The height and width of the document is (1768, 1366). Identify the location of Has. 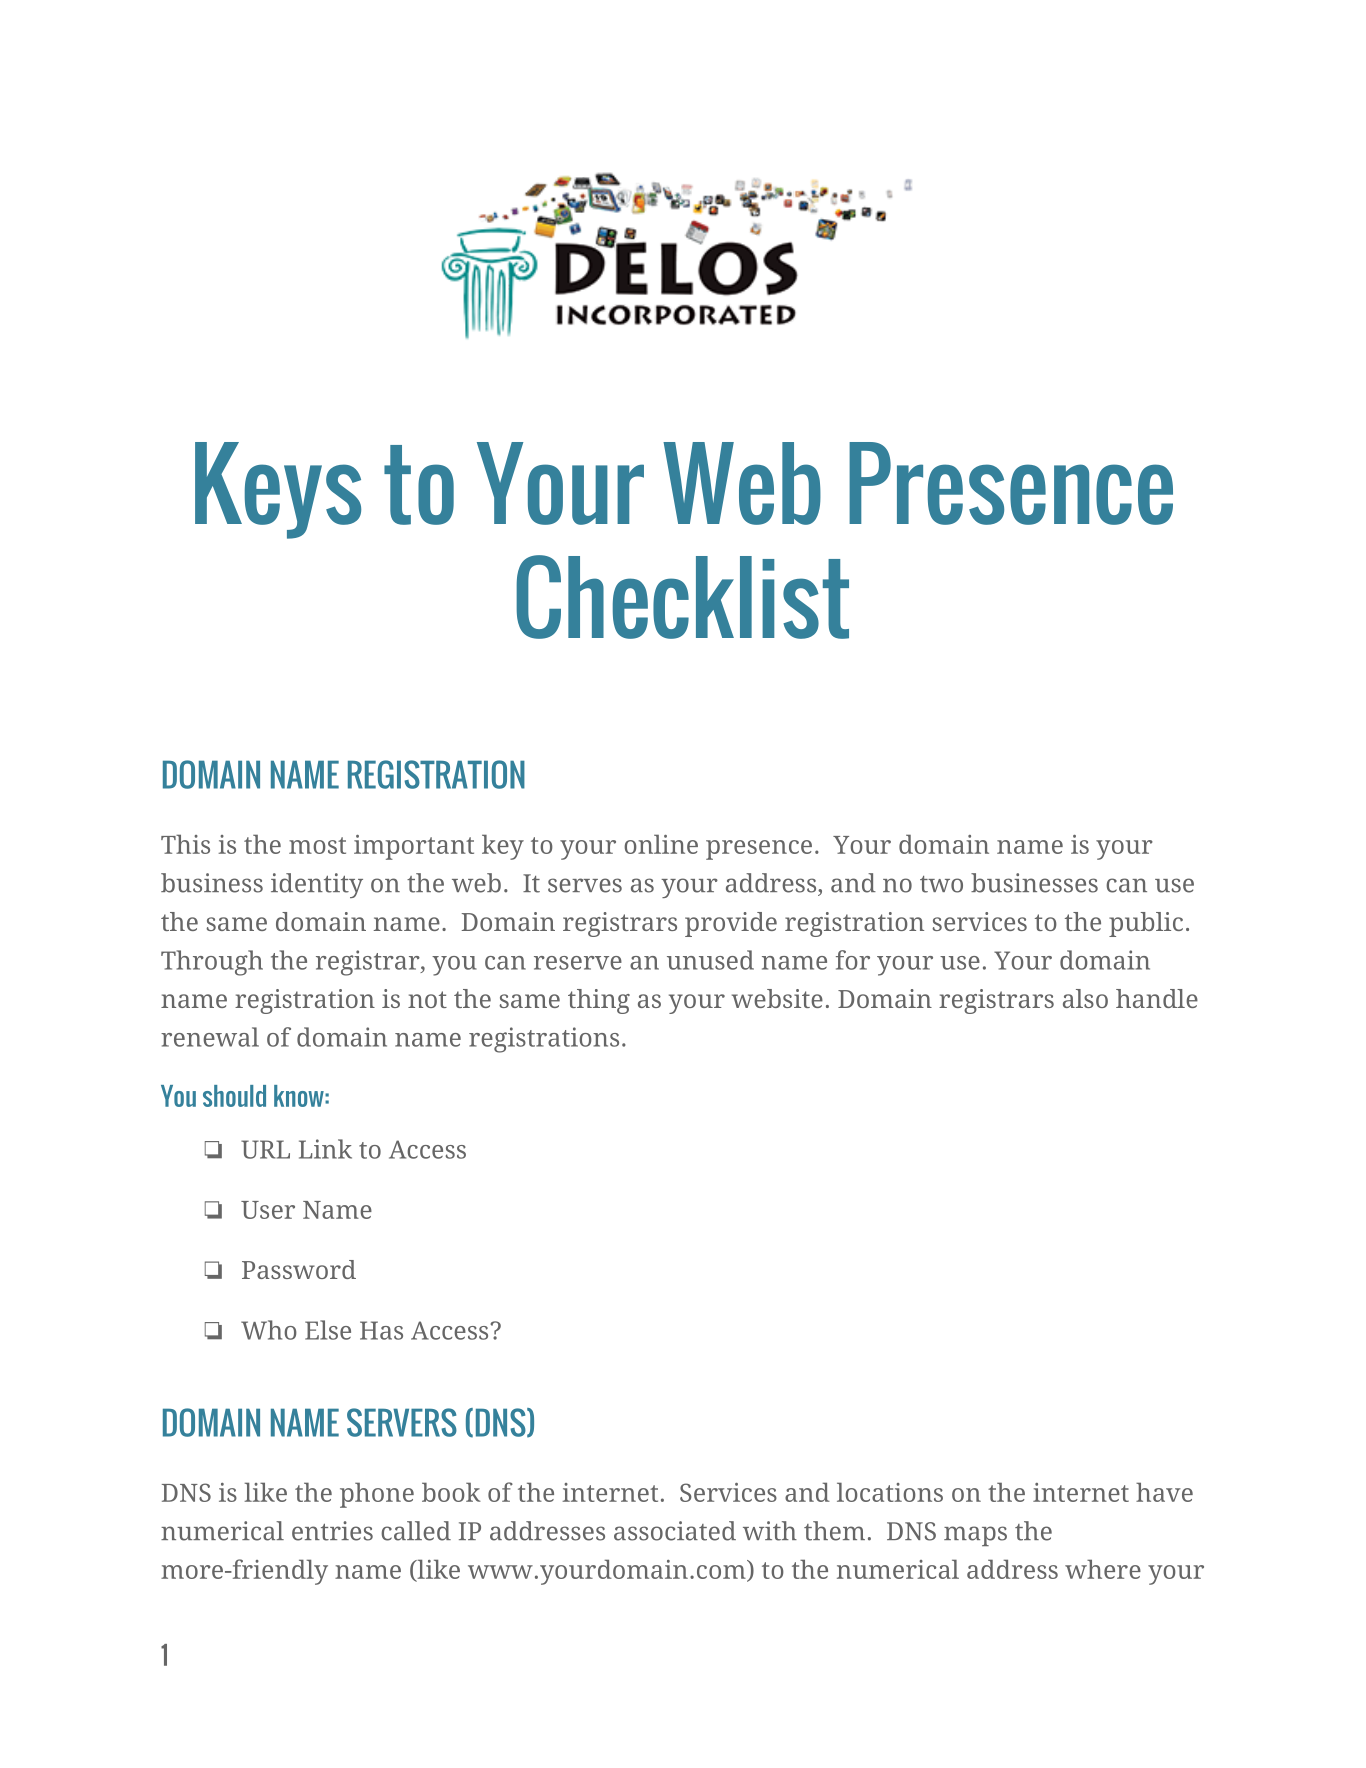
(381, 1330).
